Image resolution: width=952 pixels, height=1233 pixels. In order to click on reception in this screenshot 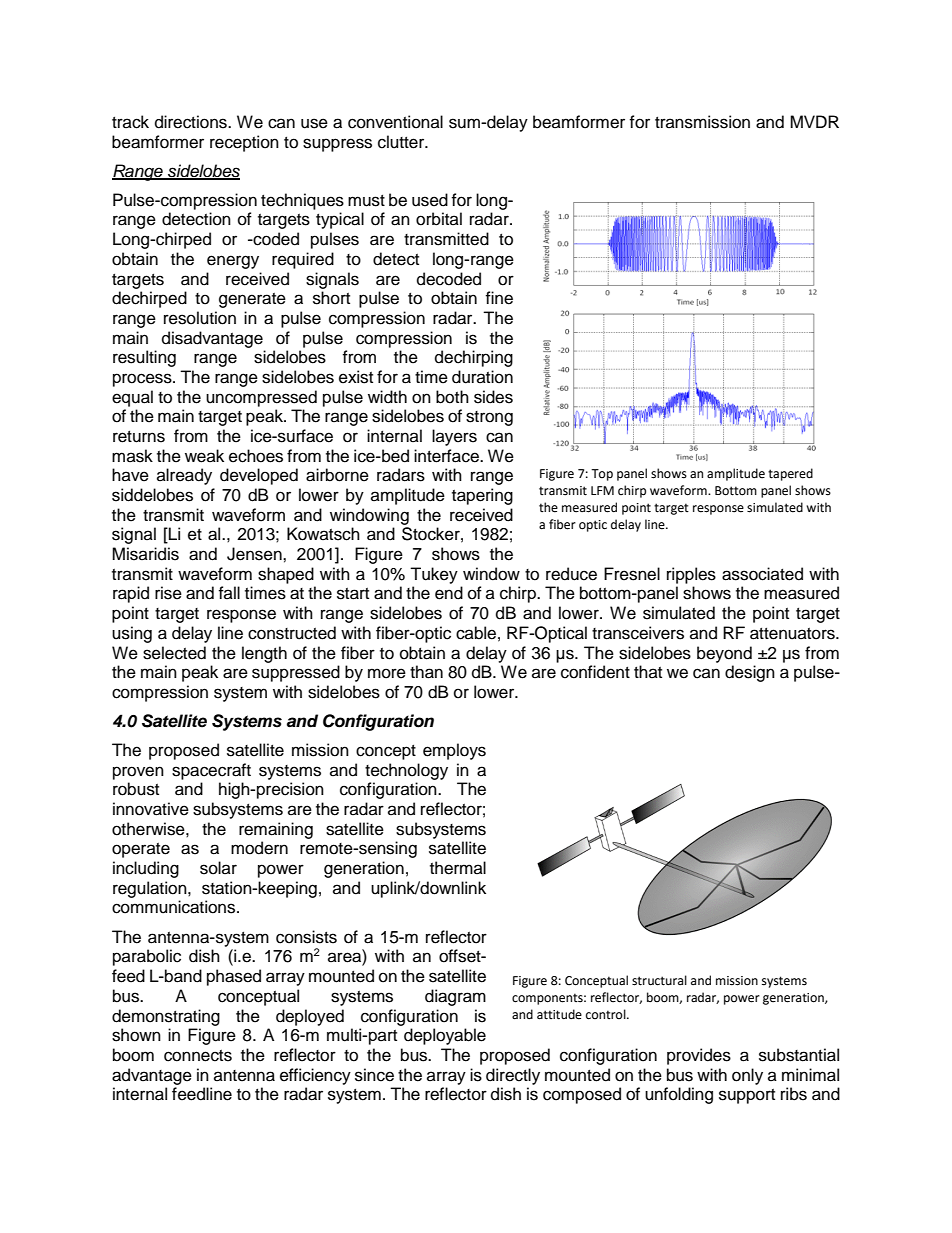, I will do `click(244, 143)`.
